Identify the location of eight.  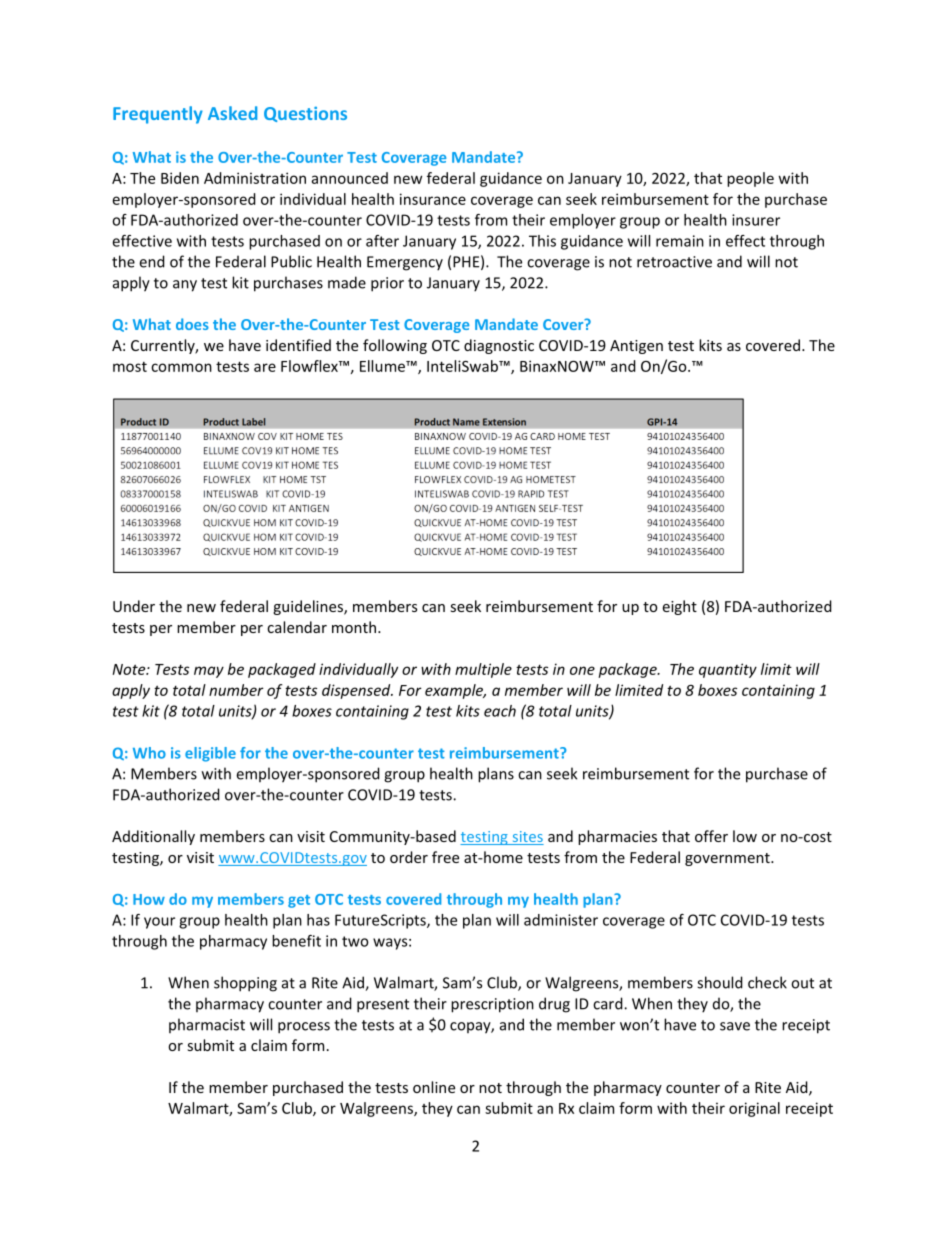
(679, 607).
